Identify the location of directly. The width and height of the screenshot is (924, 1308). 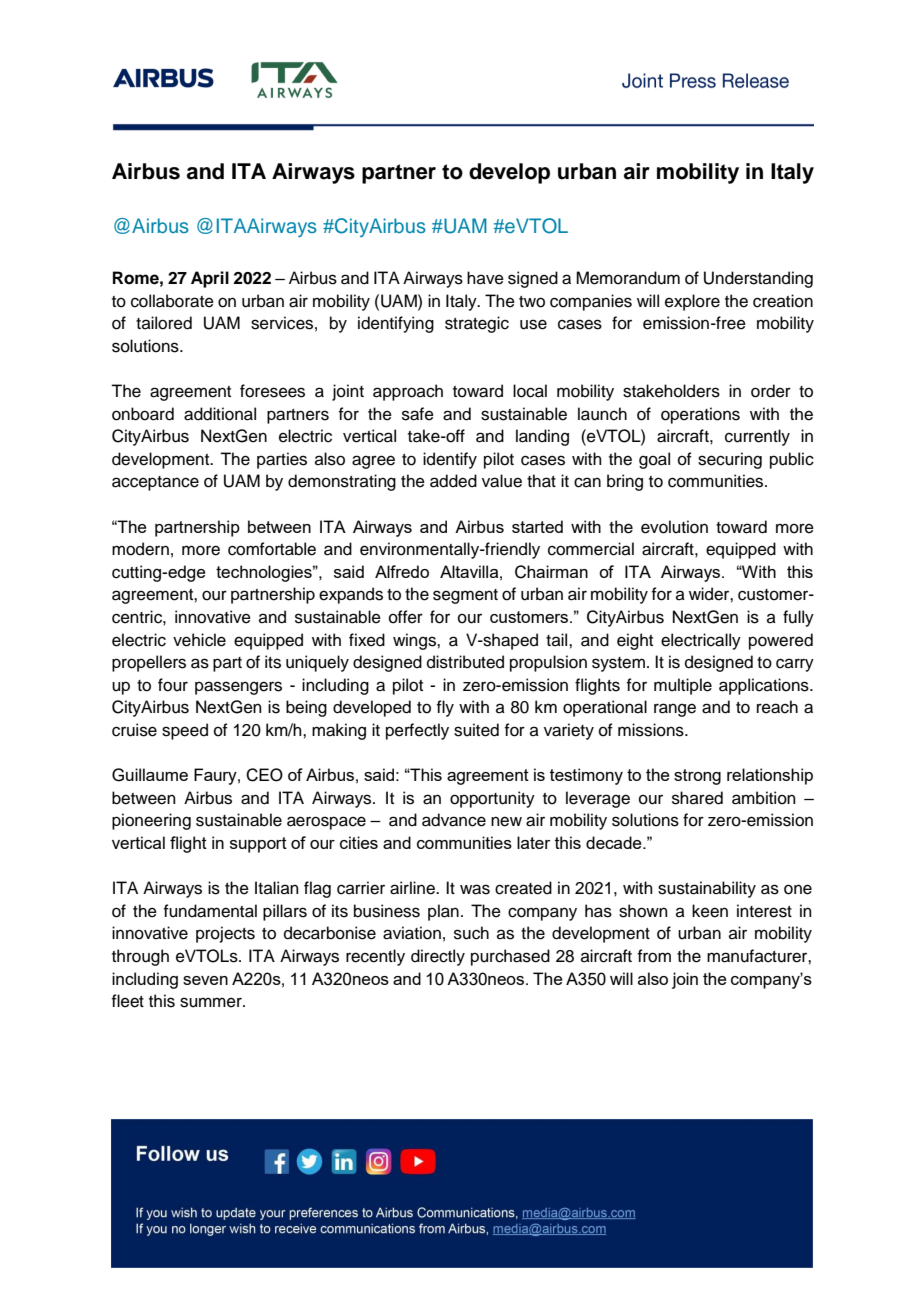
(438, 957).
